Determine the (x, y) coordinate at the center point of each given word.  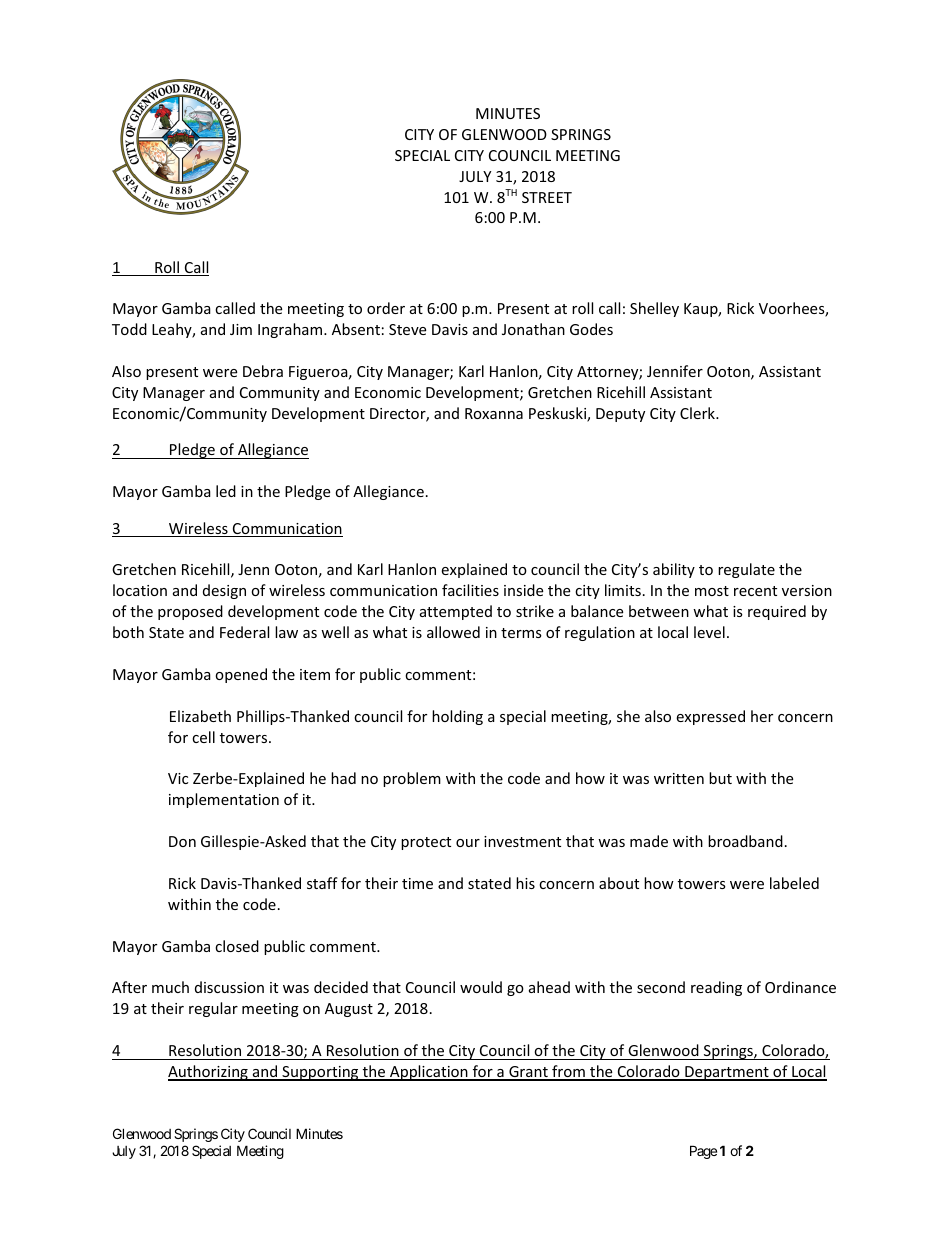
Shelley (654, 309)
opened (241, 675)
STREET (547, 197)
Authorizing (209, 1073)
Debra (263, 371)
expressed (710, 717)
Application (429, 1073)
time (417, 883)
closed (237, 946)
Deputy (620, 415)
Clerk (698, 413)
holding (457, 717)
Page (703, 1152)
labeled (794, 883)
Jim (241, 329)
